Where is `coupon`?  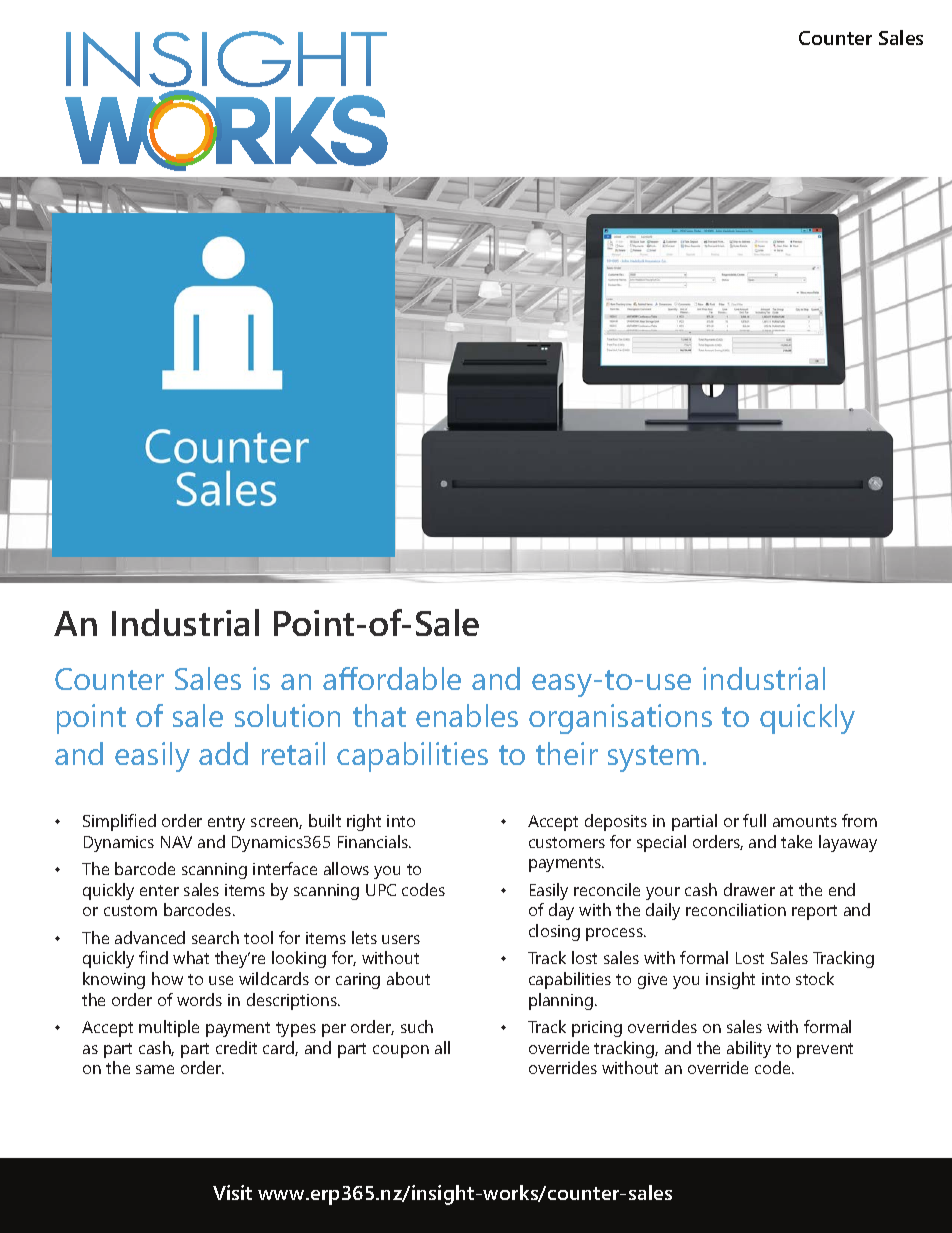 coupon is located at coordinates (401, 1051).
